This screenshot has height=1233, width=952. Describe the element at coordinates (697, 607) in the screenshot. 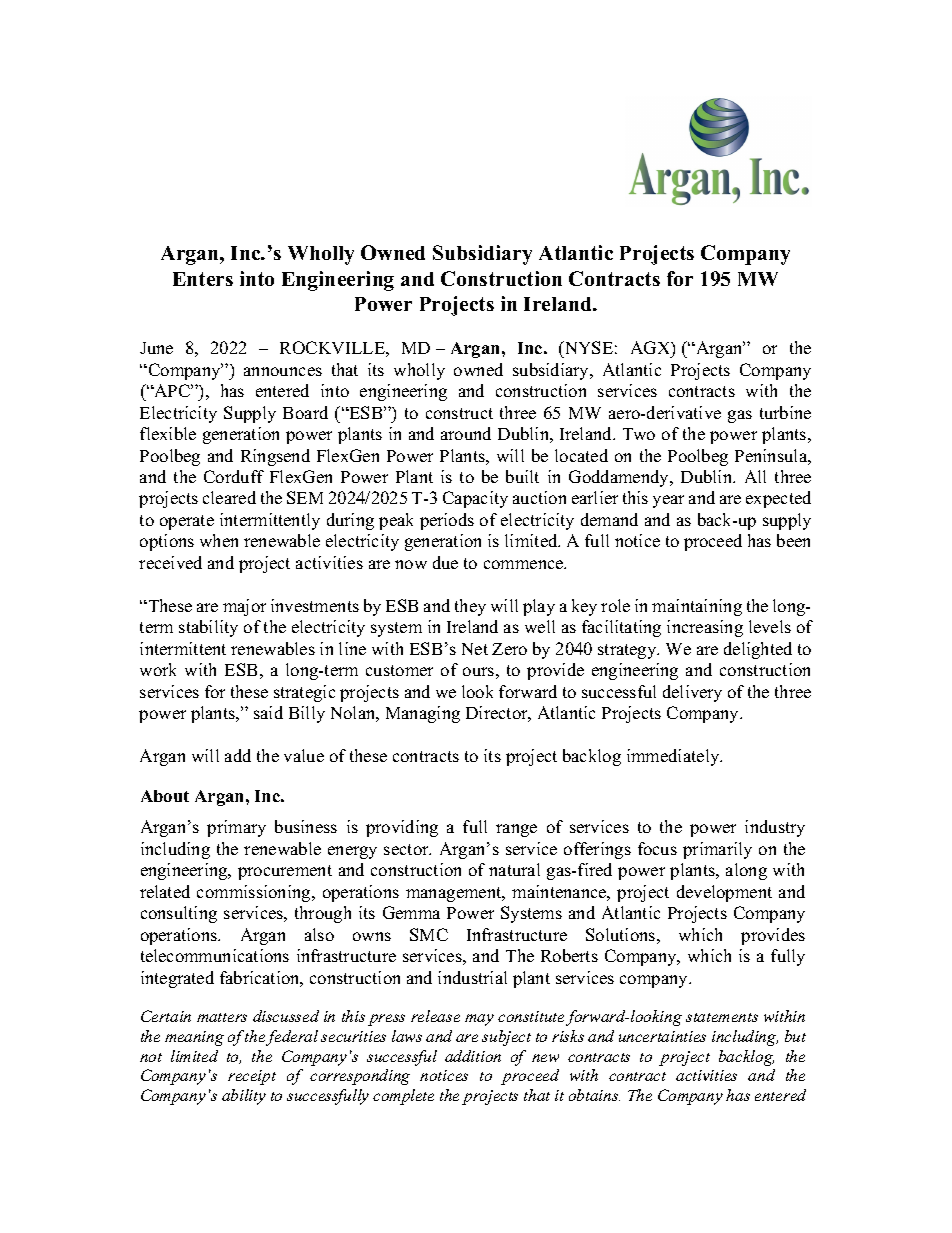

I see `maintaining` at that location.
